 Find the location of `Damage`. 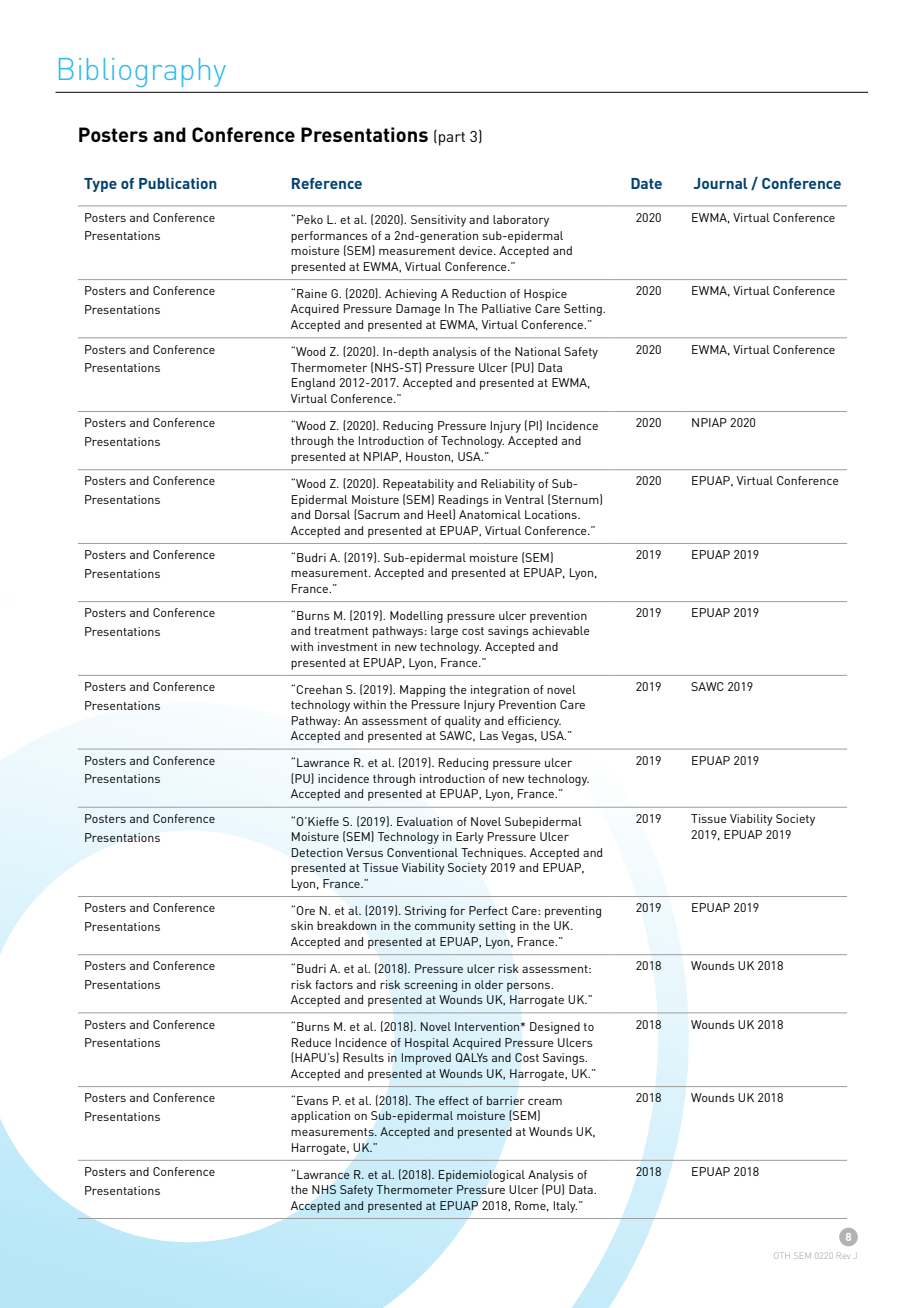

Damage is located at coordinates (418, 310).
